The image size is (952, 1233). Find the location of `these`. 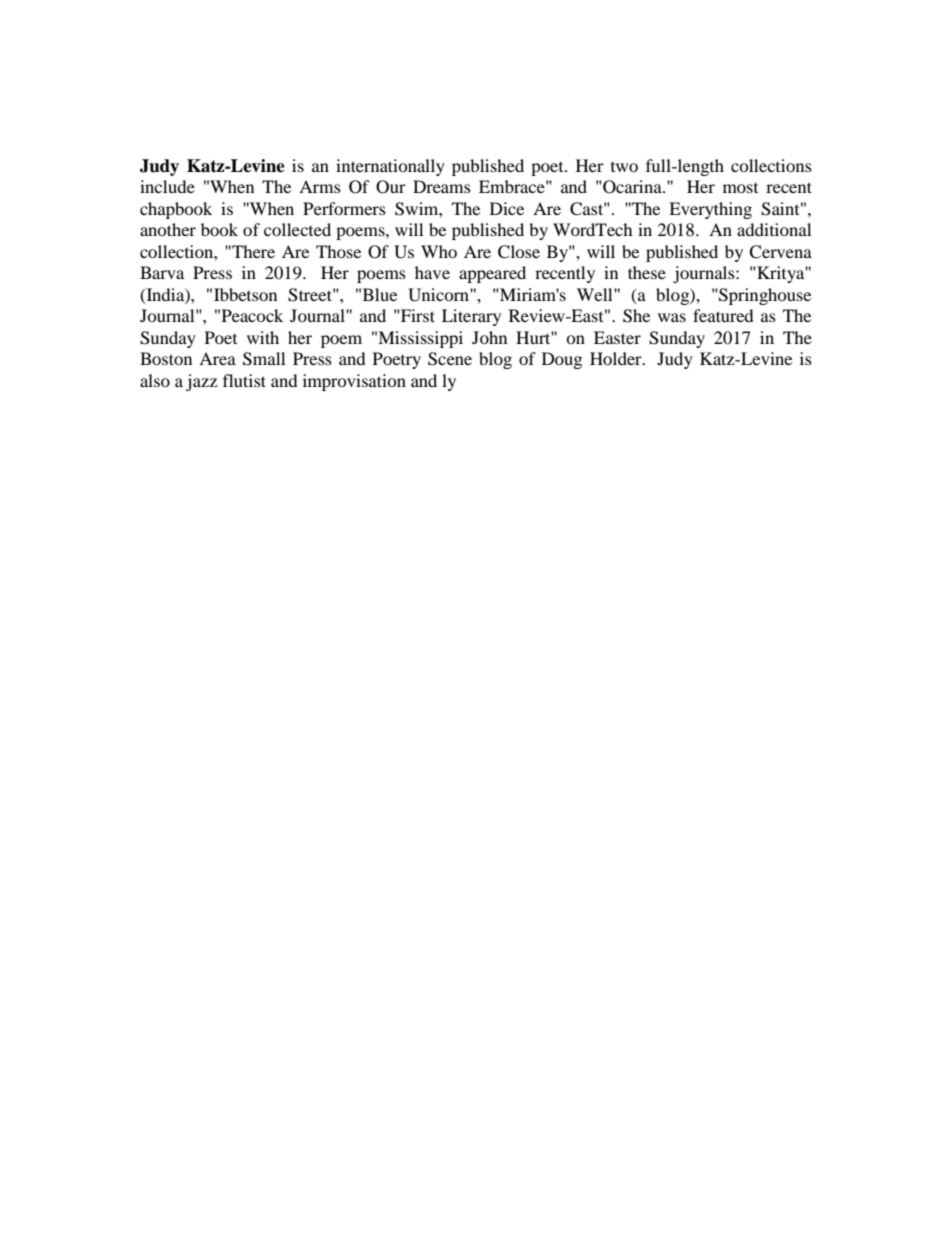

these is located at coordinates (647, 272).
